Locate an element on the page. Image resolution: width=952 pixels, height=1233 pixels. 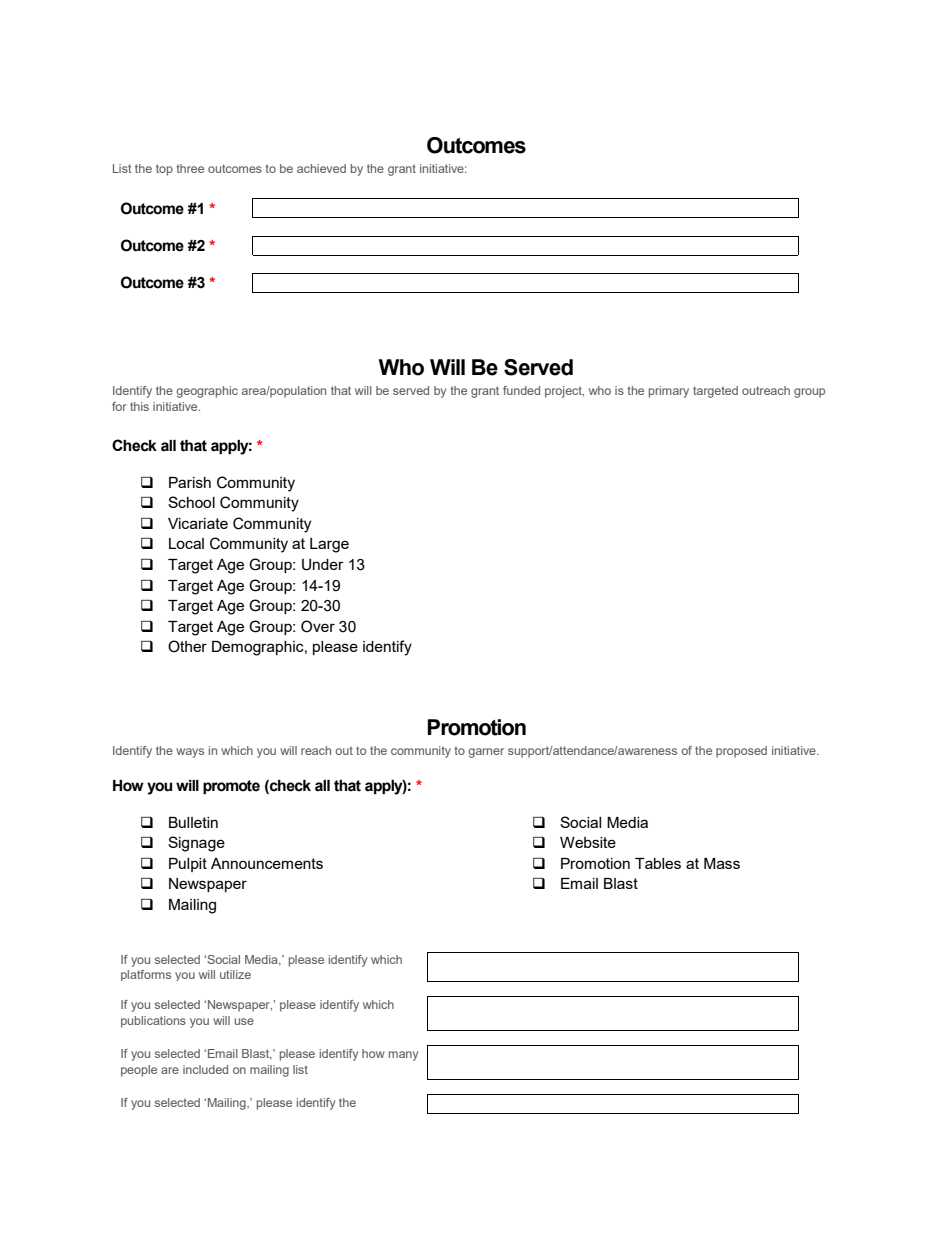
Under is located at coordinates (323, 565).
